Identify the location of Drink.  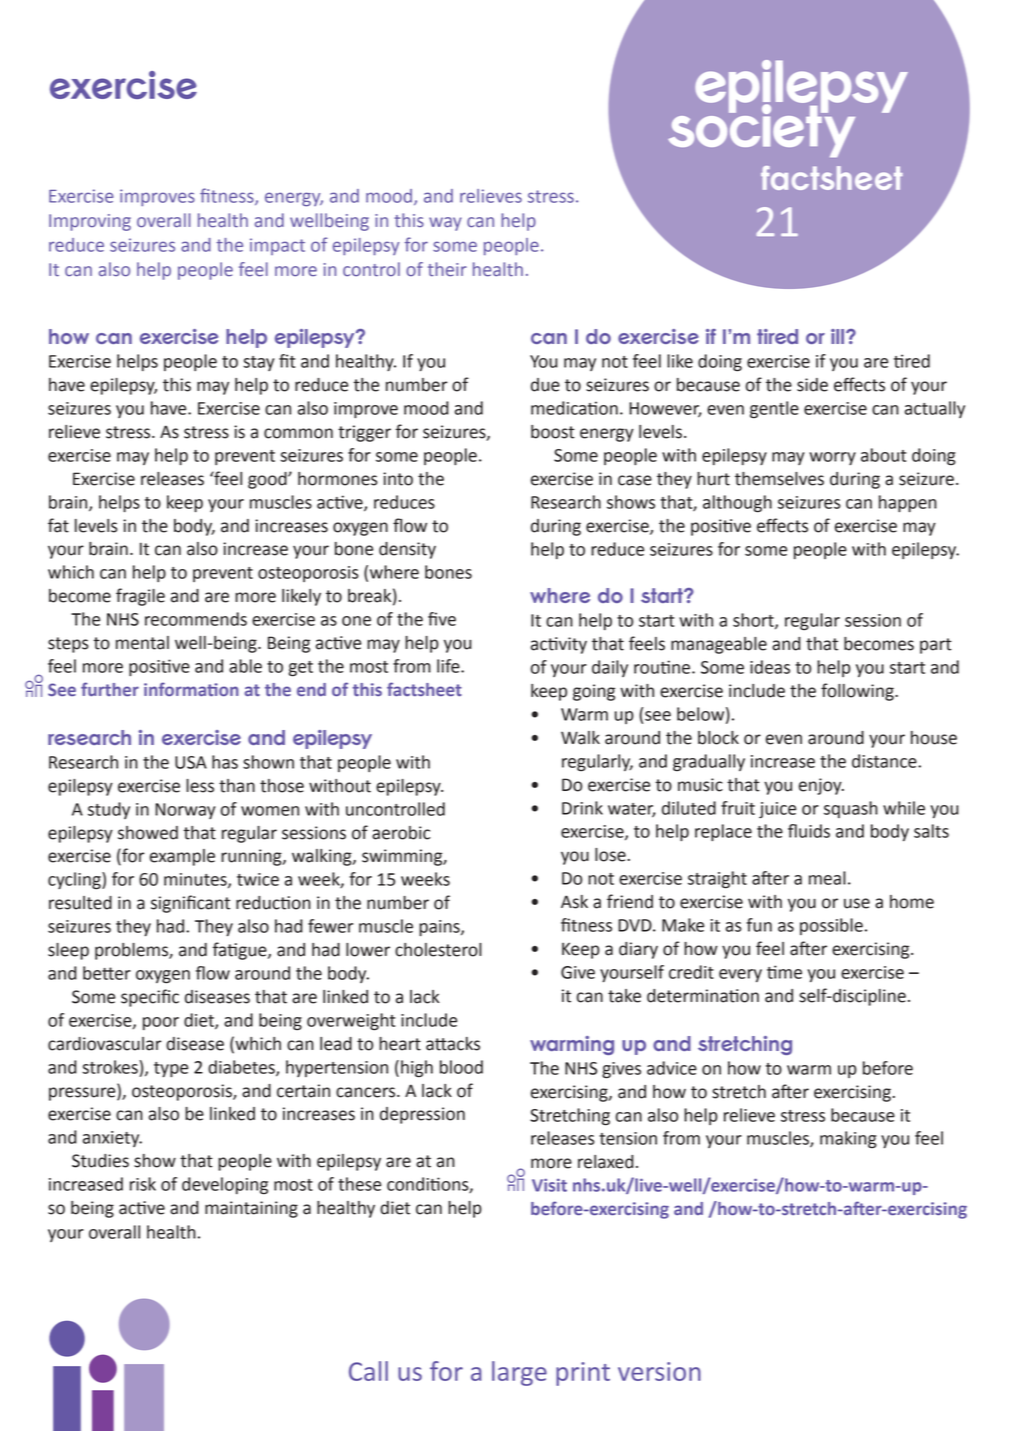
(582, 808).
